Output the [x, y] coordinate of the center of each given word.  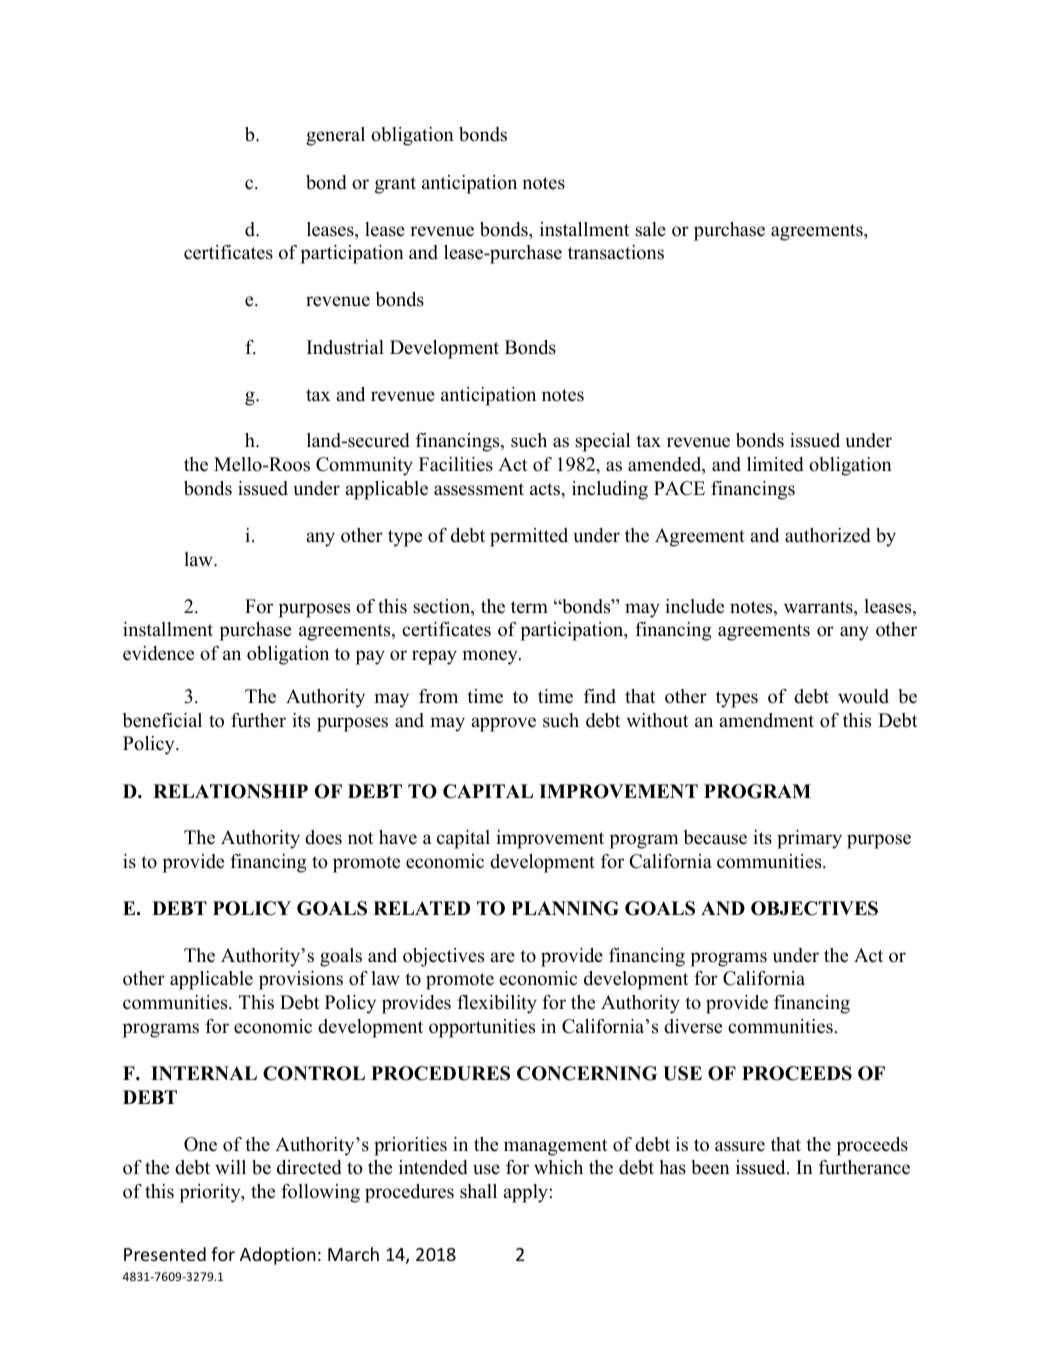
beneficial [162, 720]
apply [525, 1193]
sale [650, 229]
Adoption [278, 1256]
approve [503, 724]
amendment [766, 720]
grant [395, 185]
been [711, 1167]
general [335, 136]
